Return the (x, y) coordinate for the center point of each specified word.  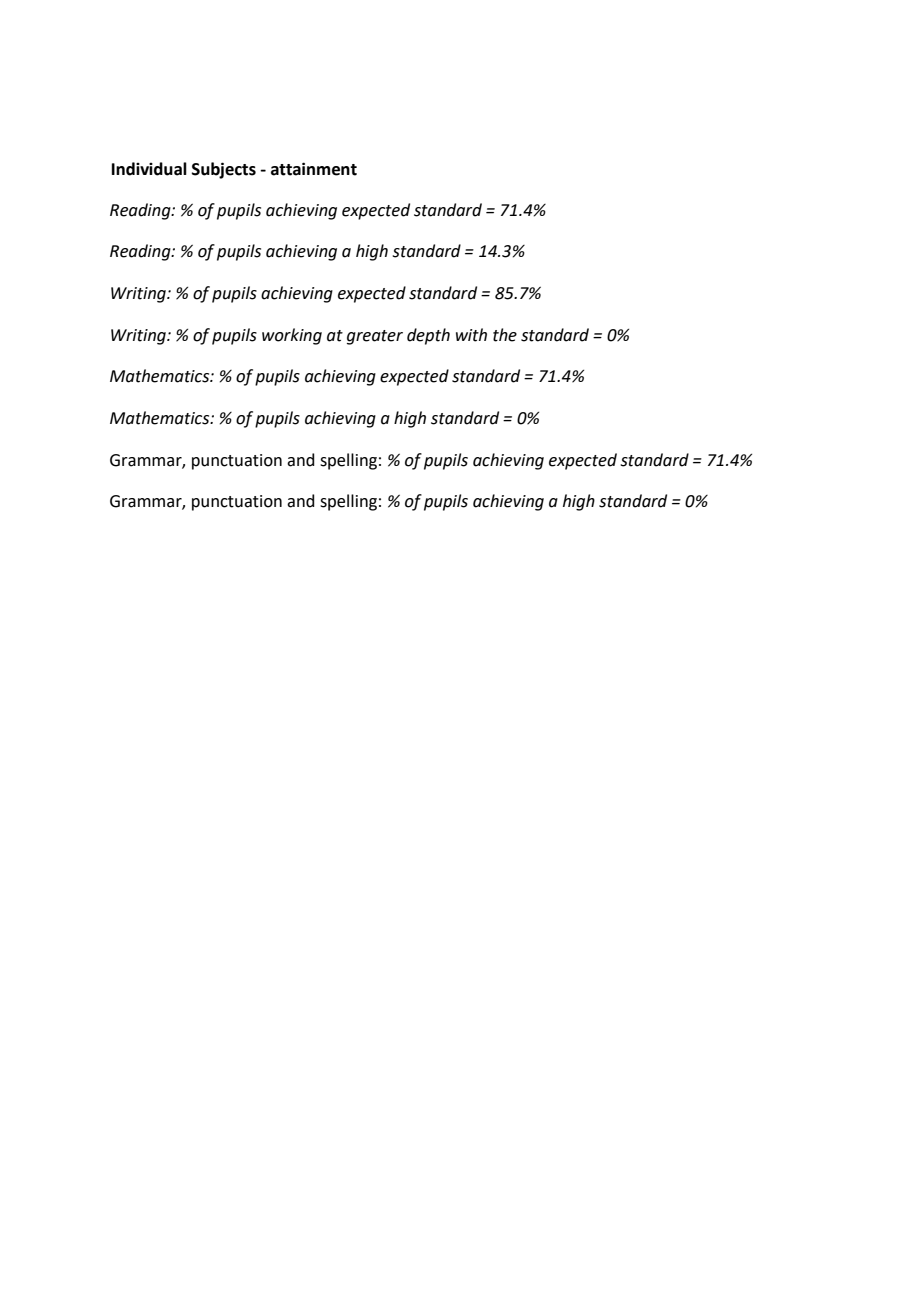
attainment (314, 169)
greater (375, 337)
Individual (149, 169)
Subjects (224, 170)
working (292, 336)
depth (428, 336)
